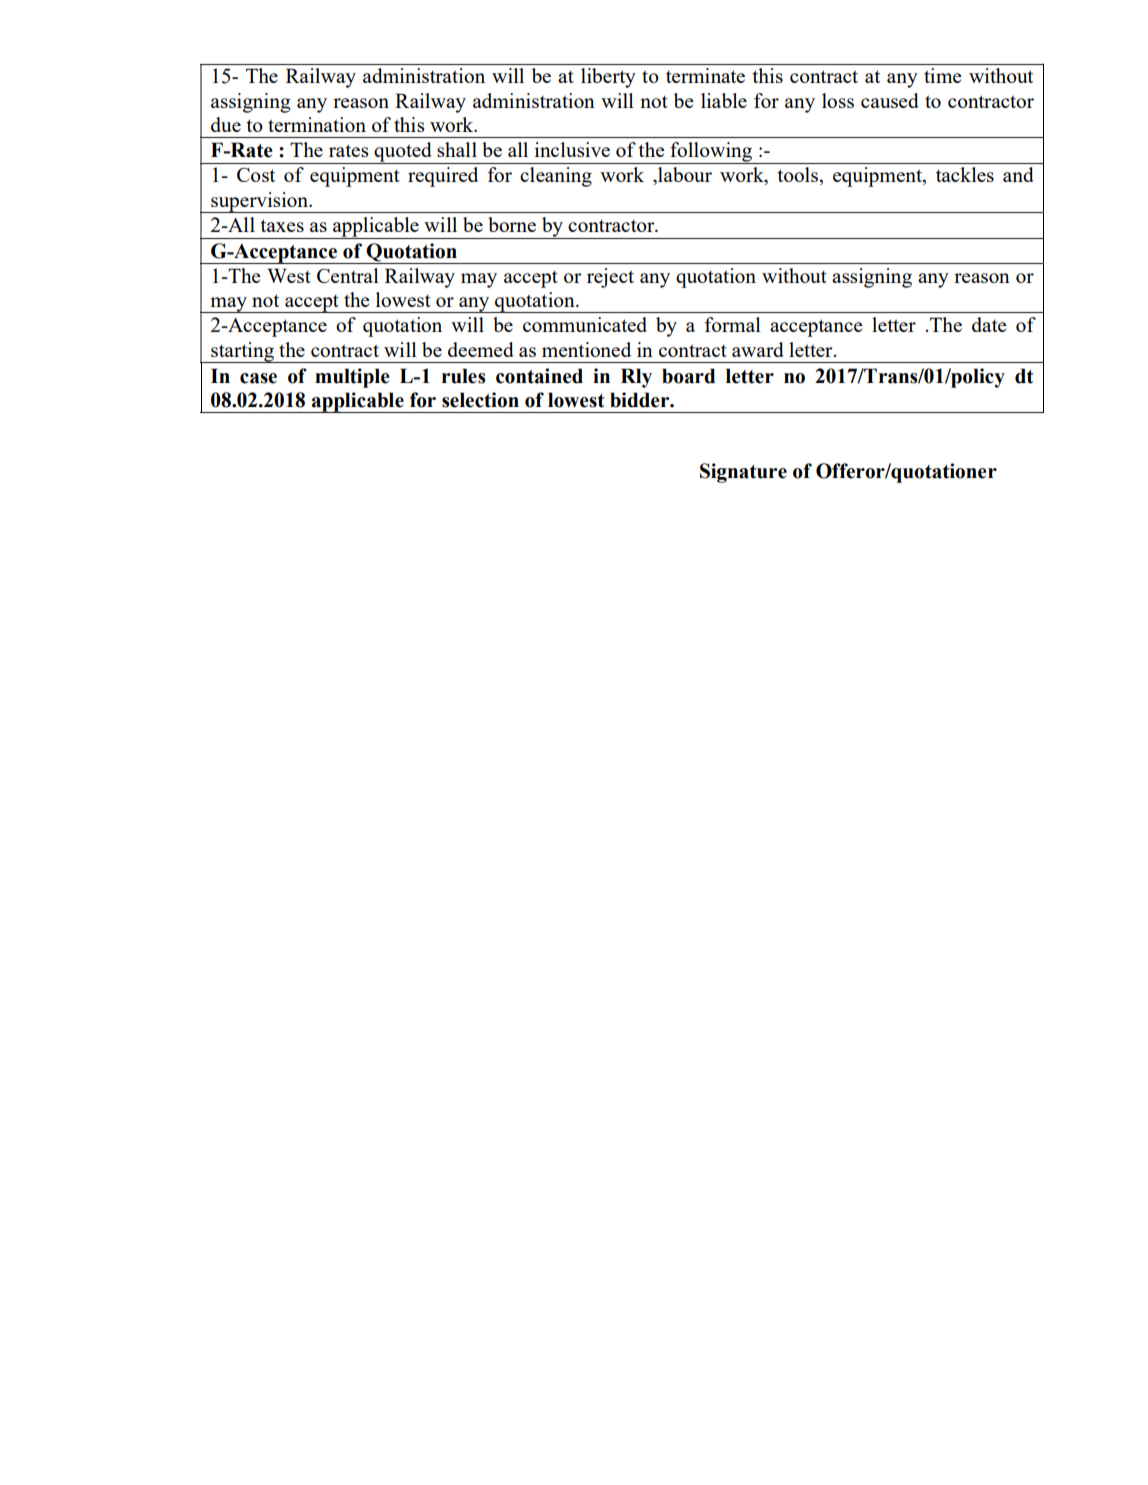 The width and height of the screenshot is (1148, 1485). What do you see at coordinates (688, 376) in the screenshot?
I see `board` at bounding box center [688, 376].
